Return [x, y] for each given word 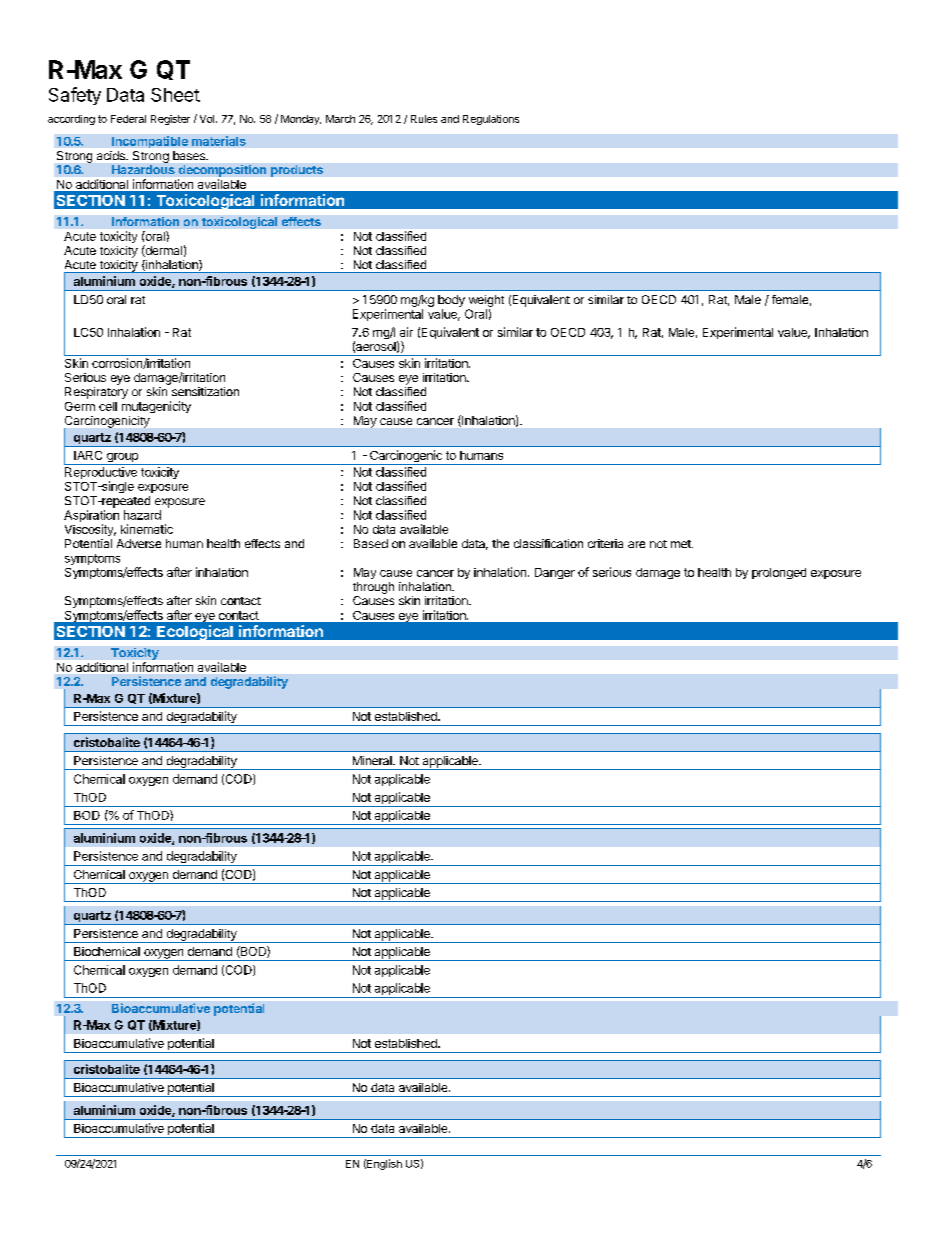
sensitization [205, 391]
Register [170, 120]
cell [108, 406]
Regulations [491, 120]
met [682, 544]
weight [486, 301]
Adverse [139, 543]
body [451, 301]
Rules [424, 119]
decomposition [222, 171]
